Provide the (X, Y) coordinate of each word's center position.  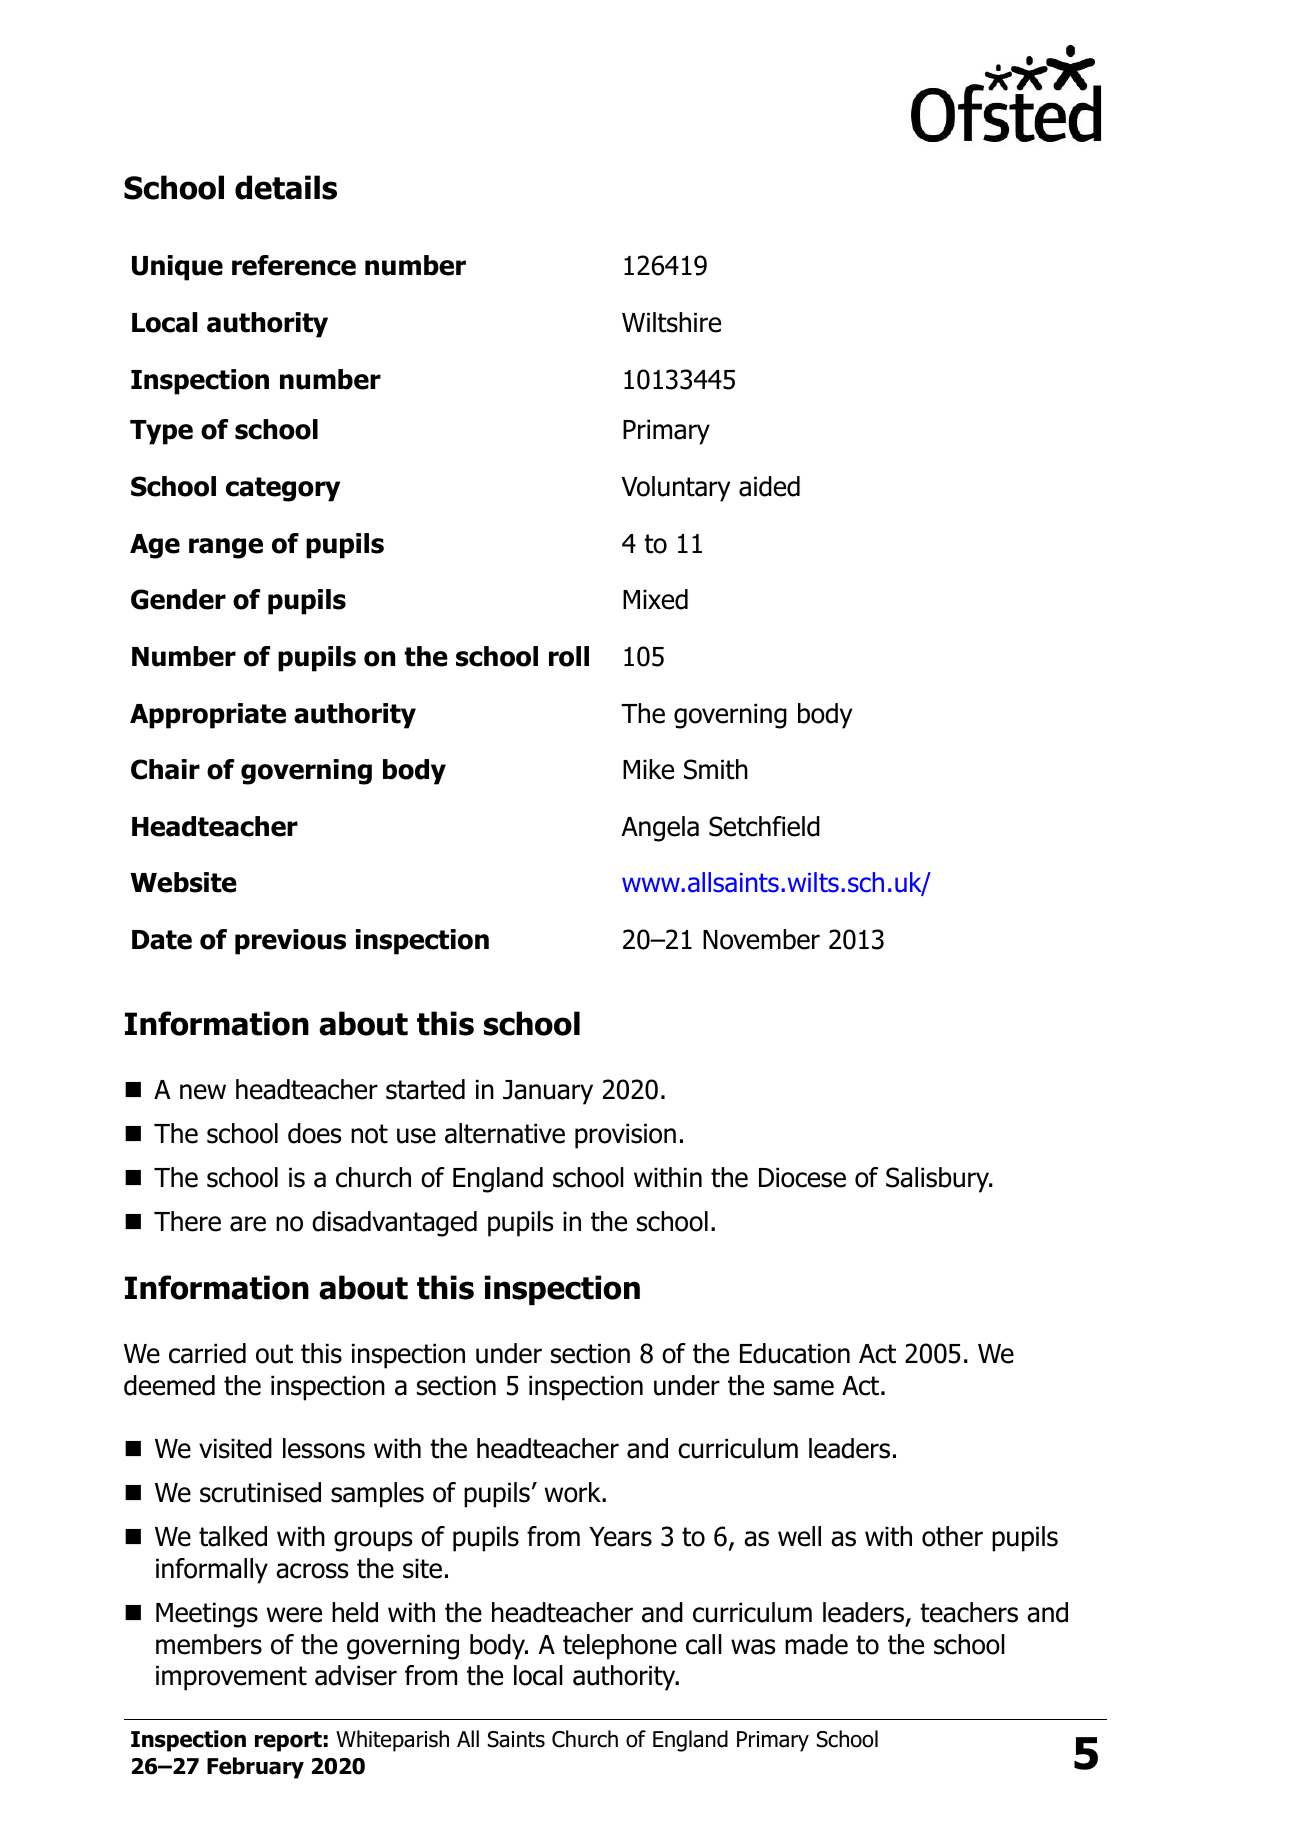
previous (290, 942)
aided (769, 486)
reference (294, 265)
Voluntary (676, 489)
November (761, 939)
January (548, 1092)
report (288, 1741)
